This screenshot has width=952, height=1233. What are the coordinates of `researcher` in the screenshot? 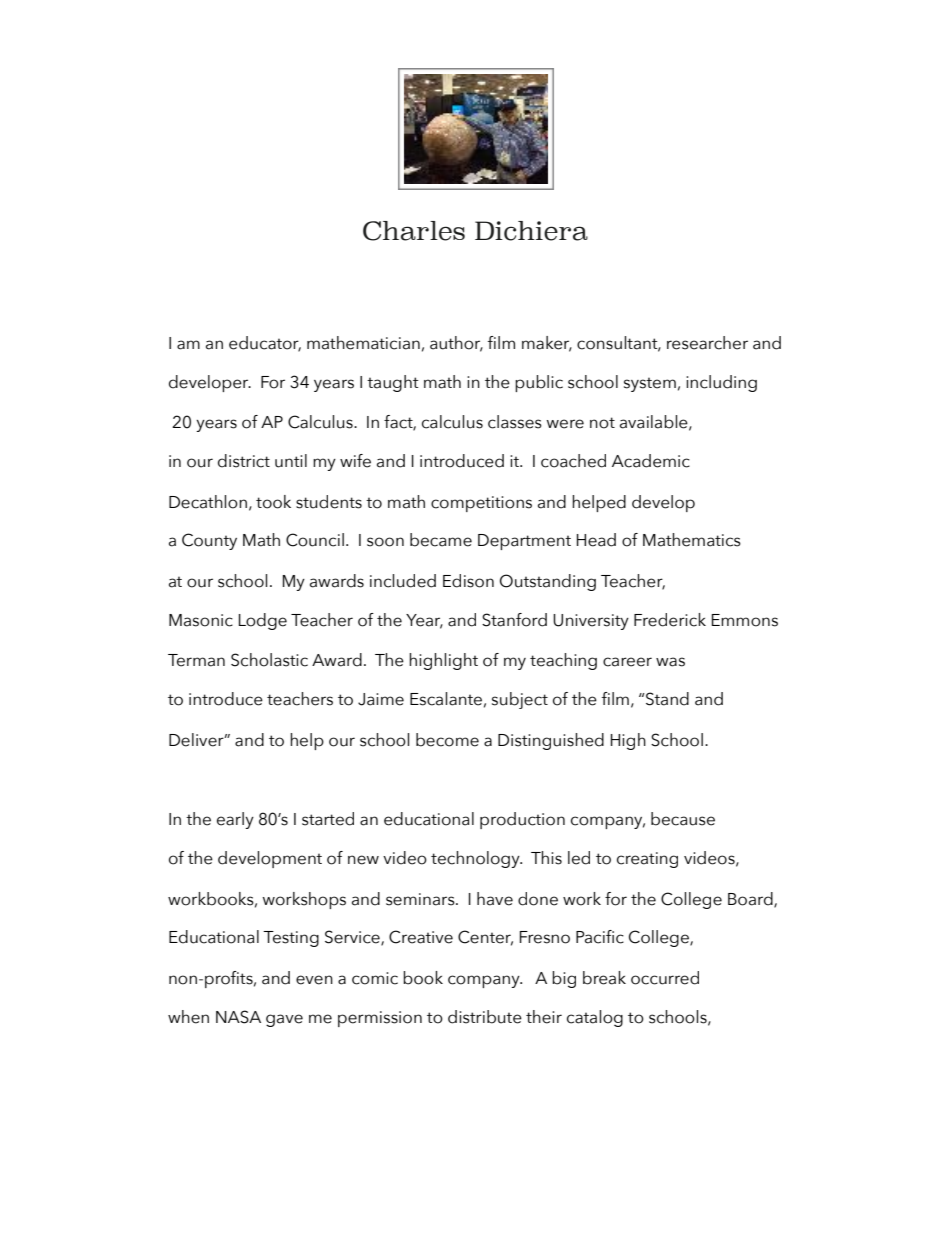 It's located at (707, 343).
